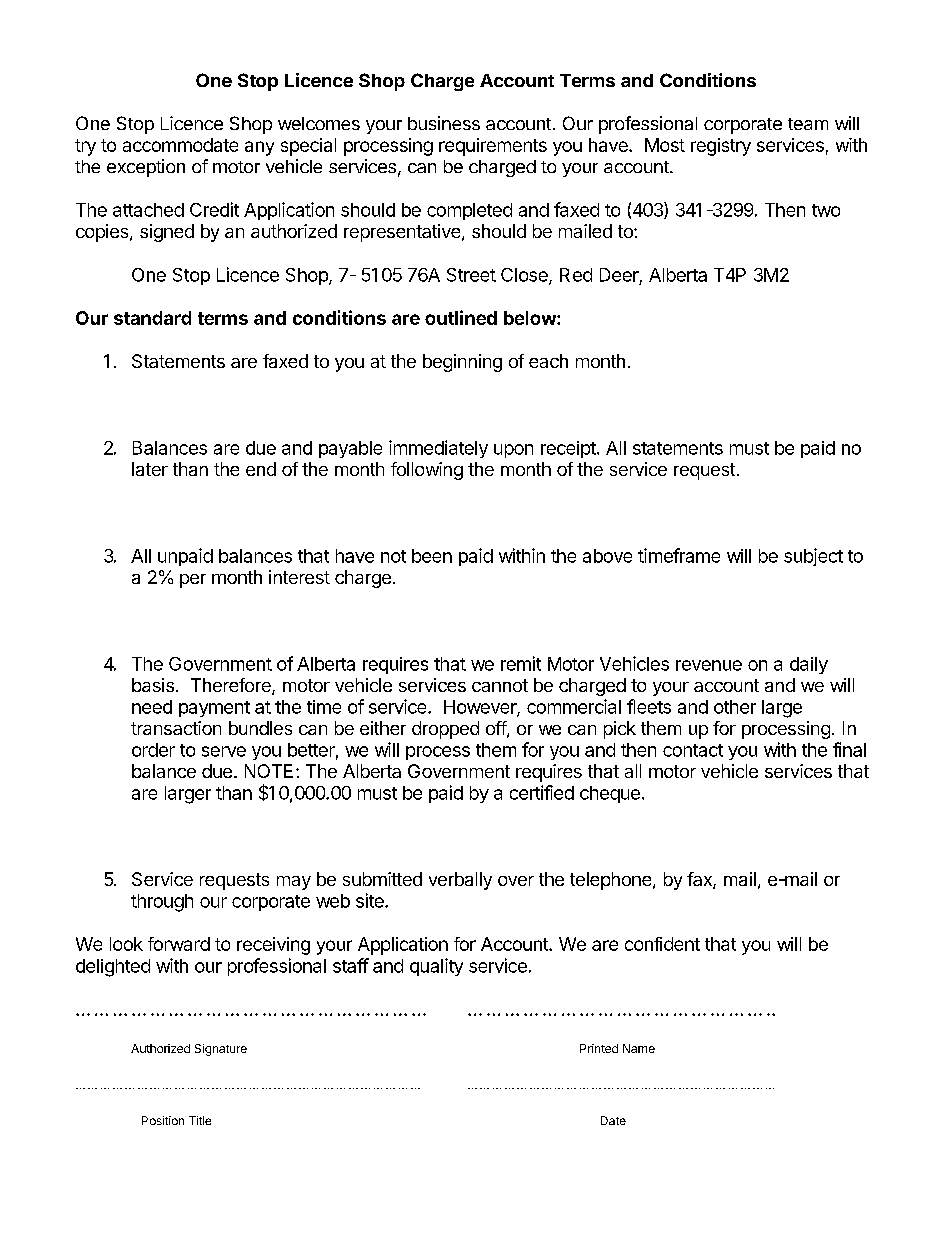 This image has width=952, height=1233. I want to click on certified, so click(542, 792).
